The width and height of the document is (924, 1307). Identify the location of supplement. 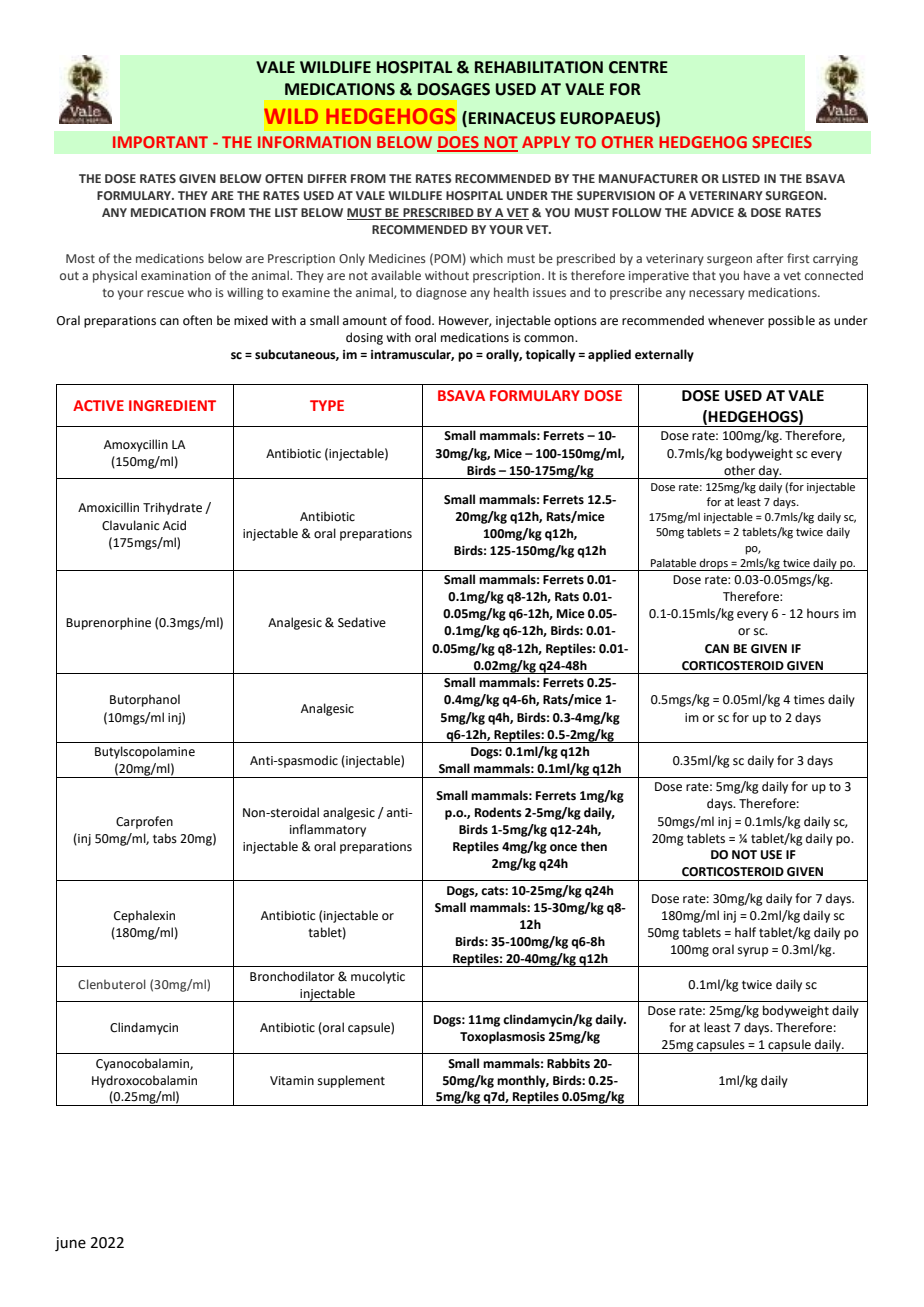
(351, 1081).
